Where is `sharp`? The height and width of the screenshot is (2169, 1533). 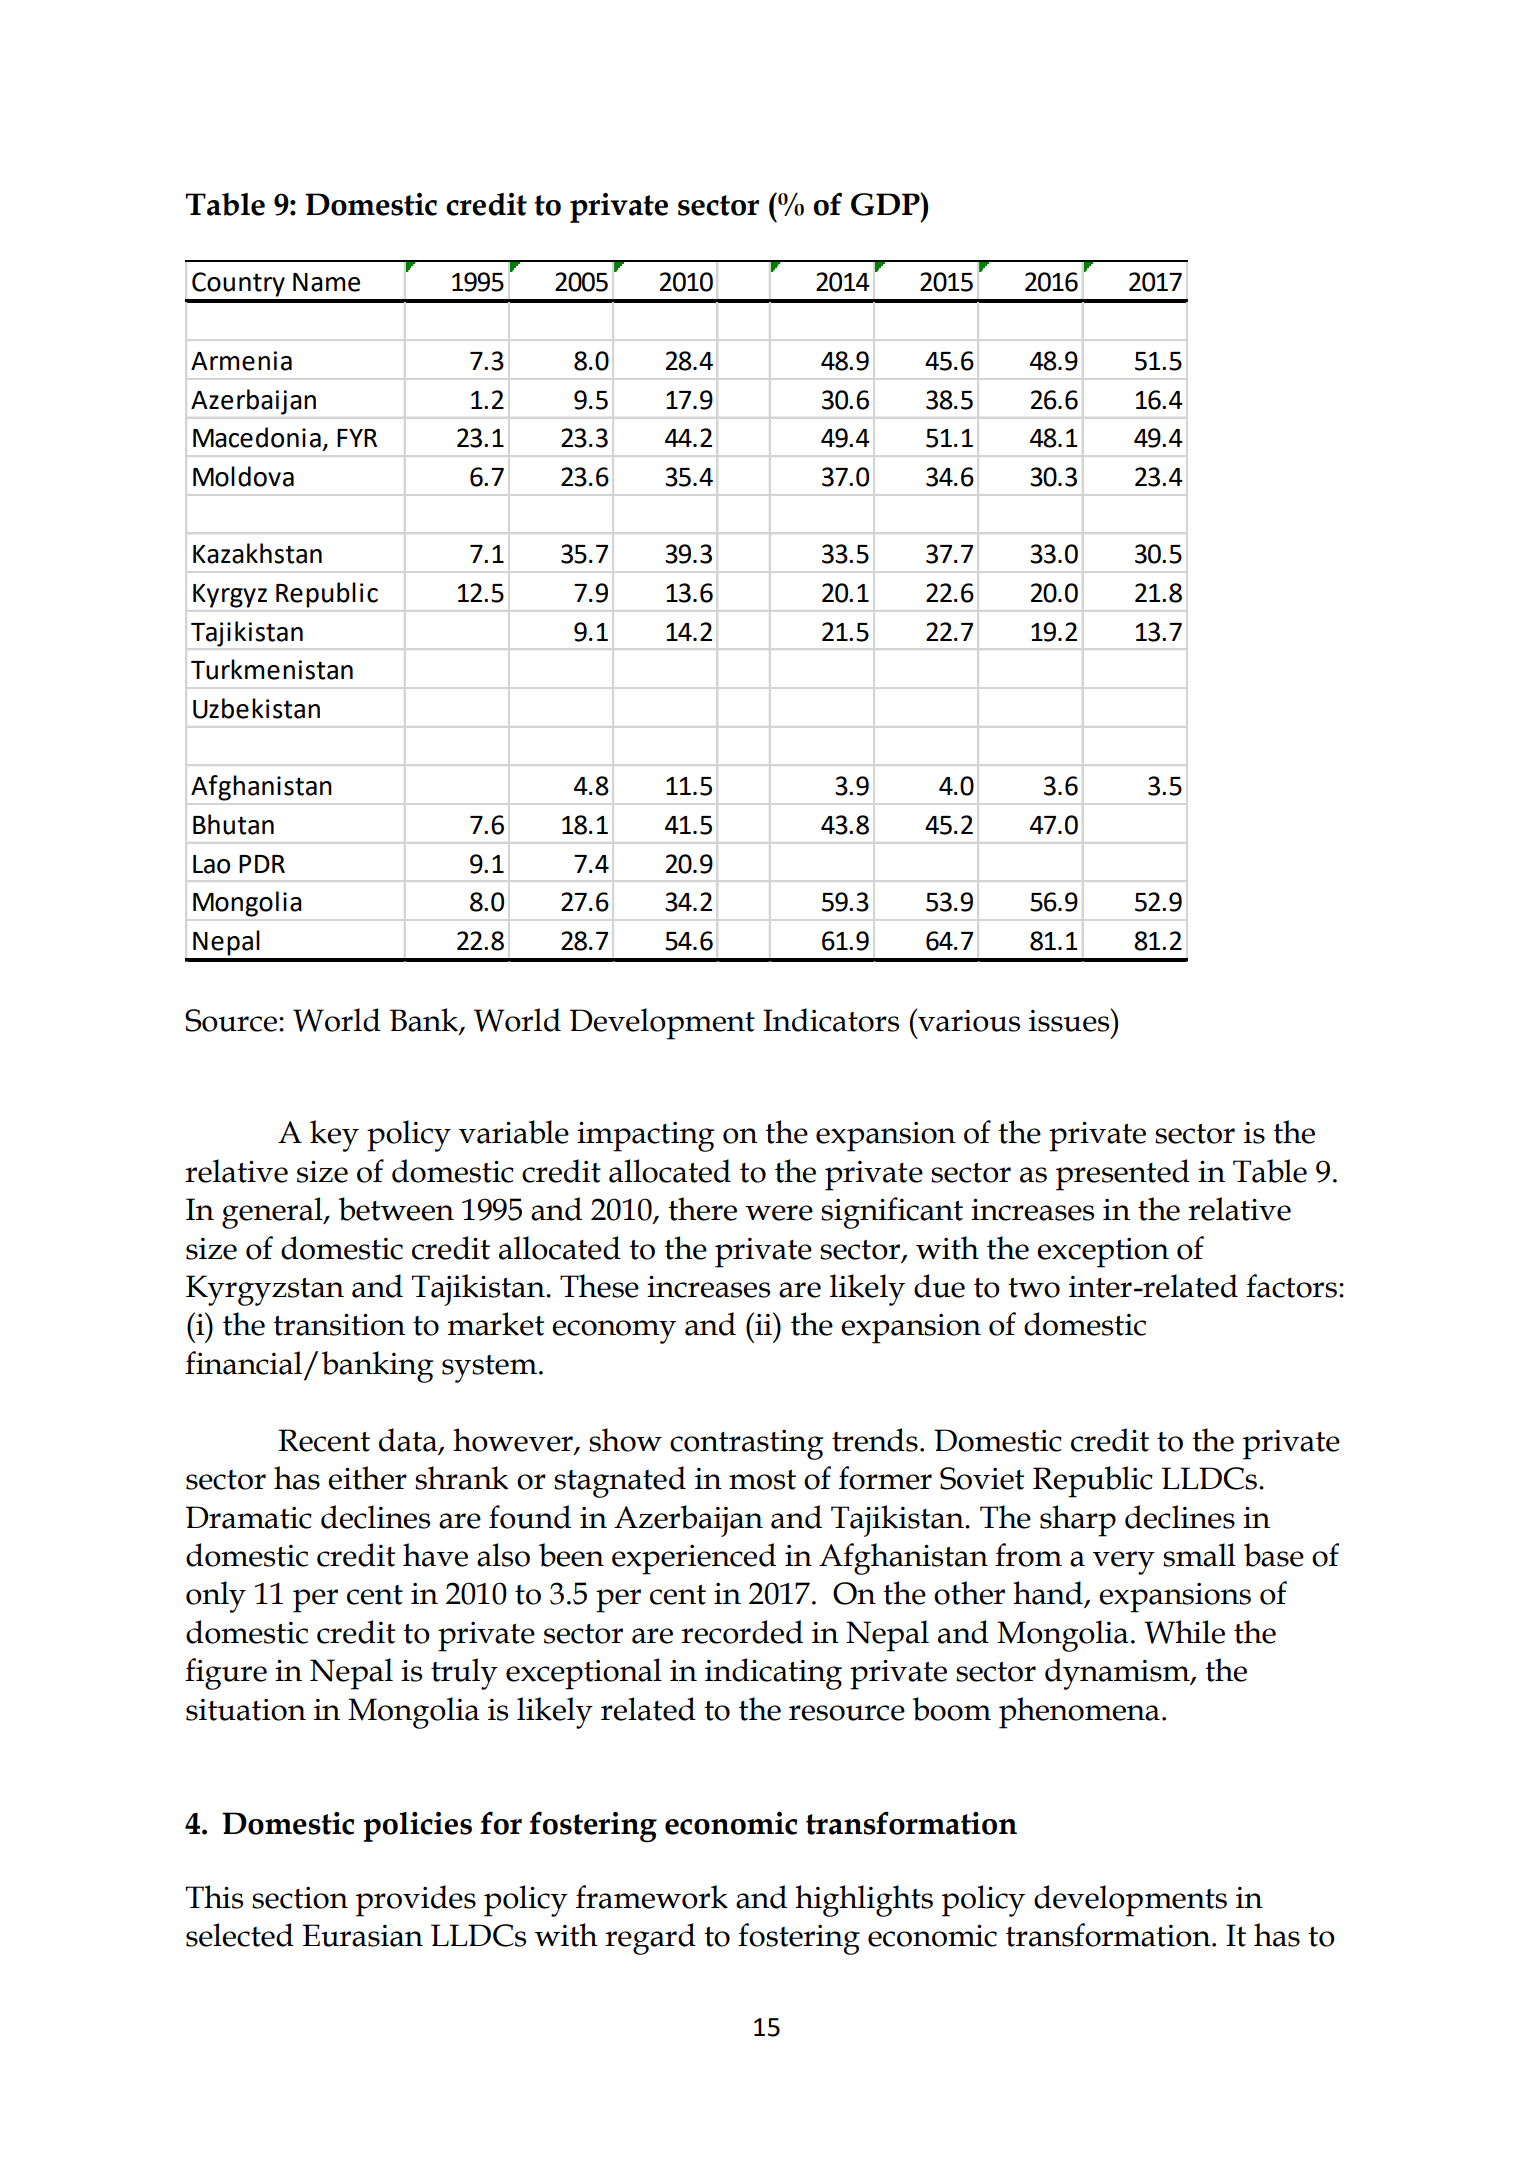 sharp is located at coordinates (1078, 1521).
